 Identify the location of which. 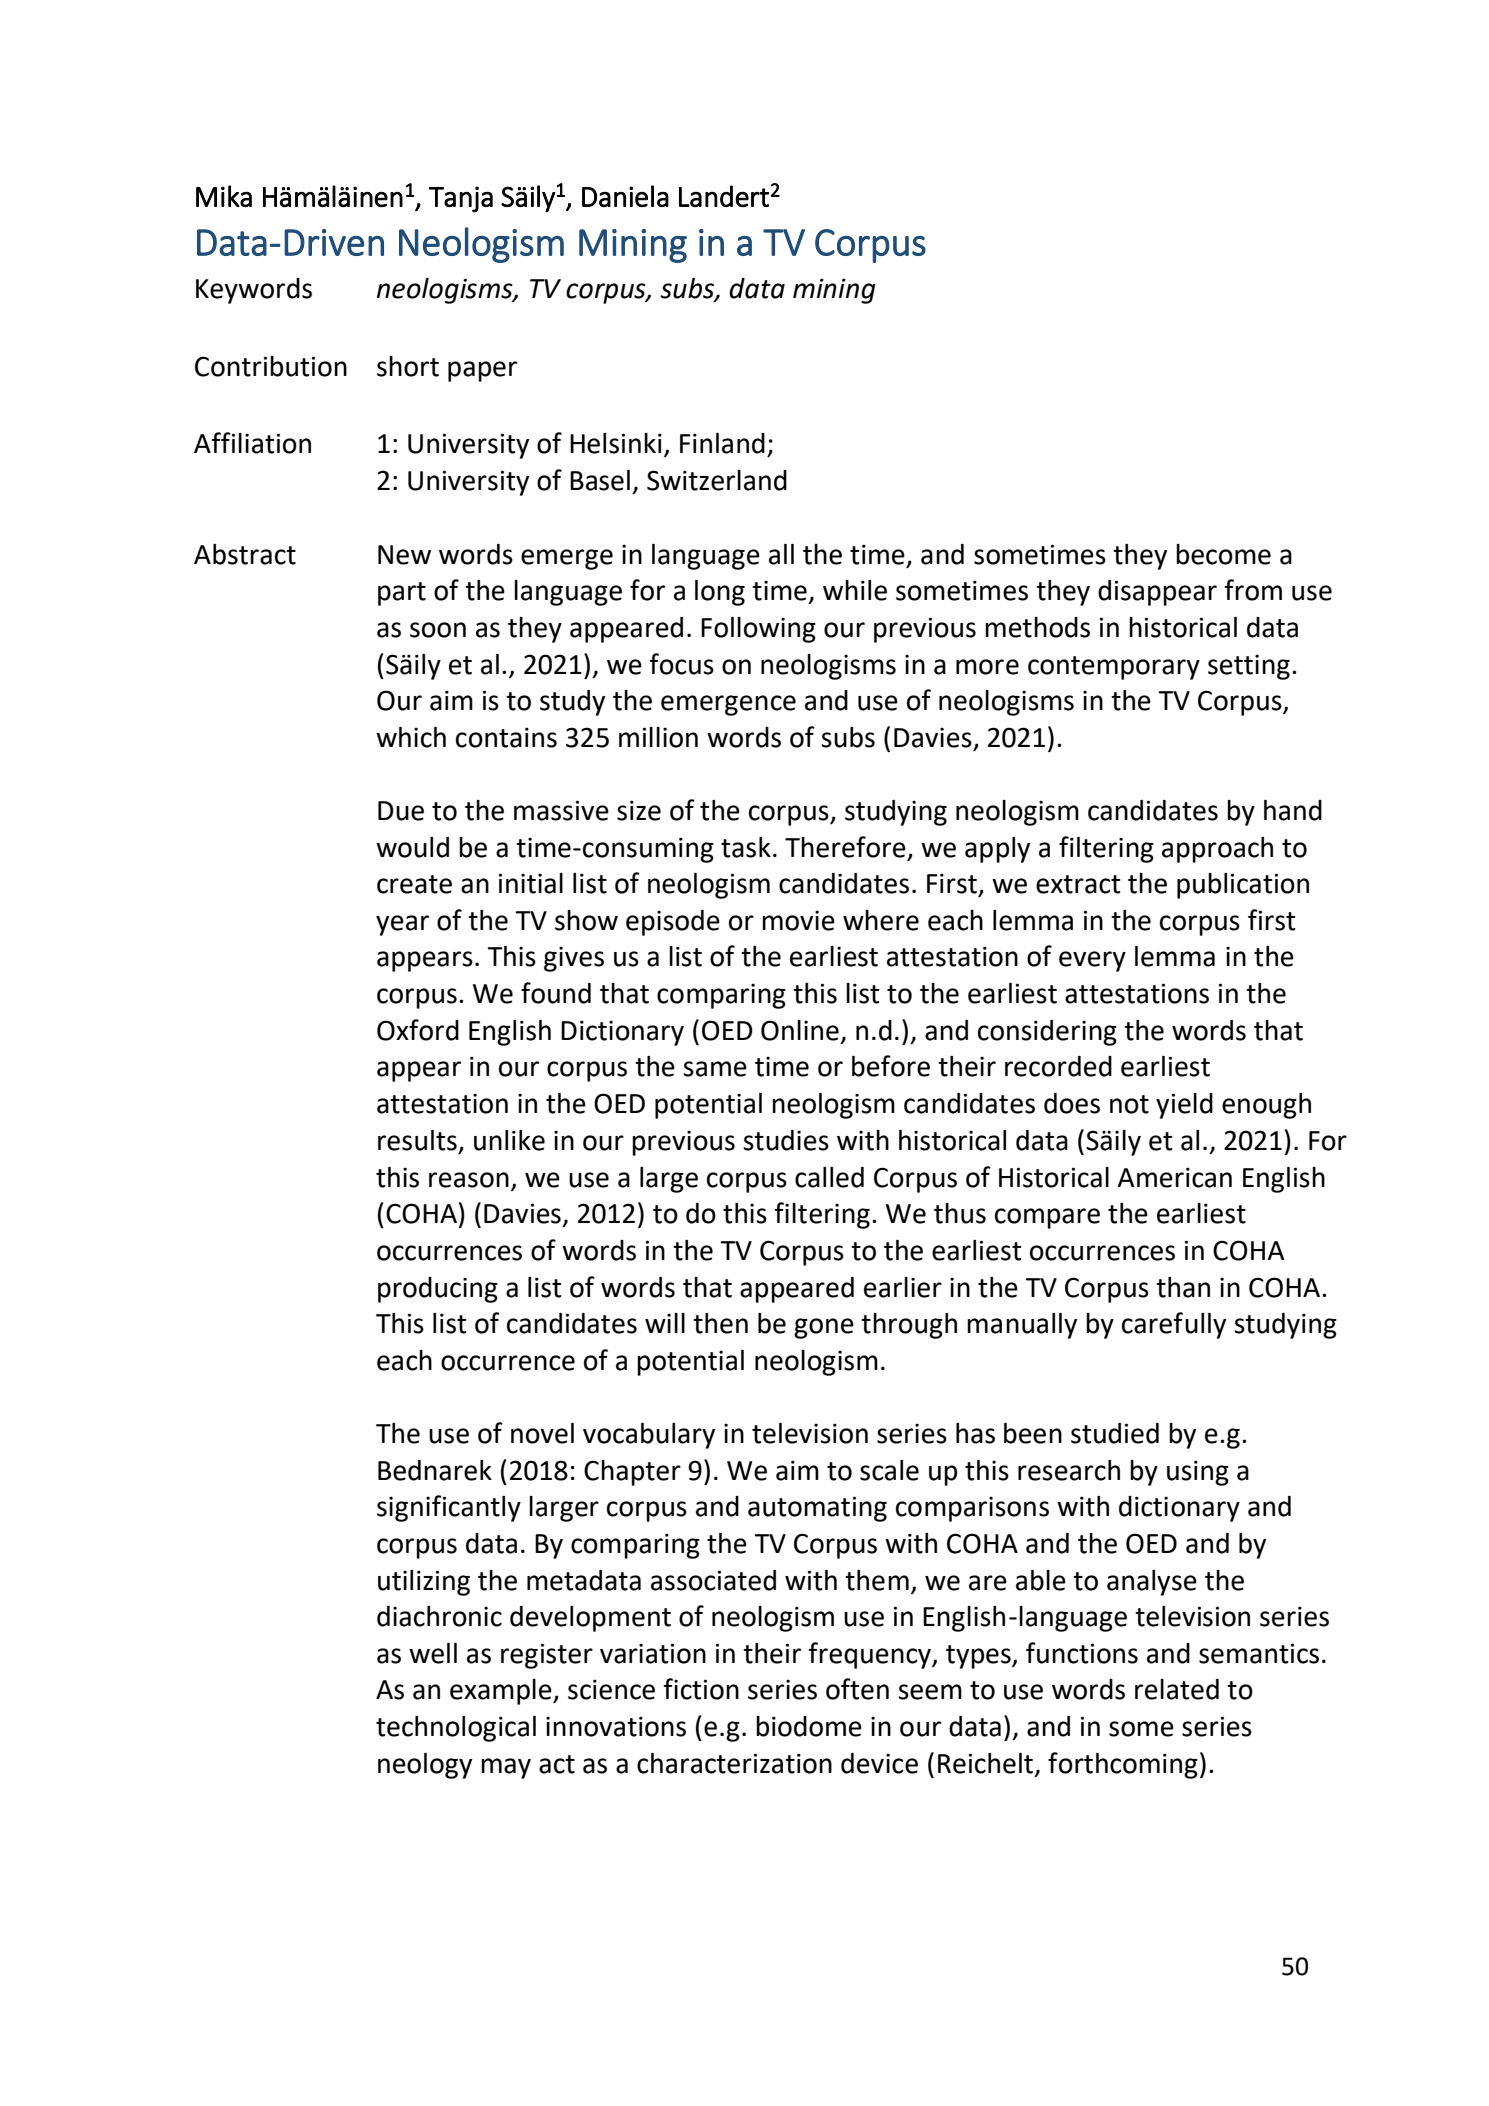
(411, 737).
